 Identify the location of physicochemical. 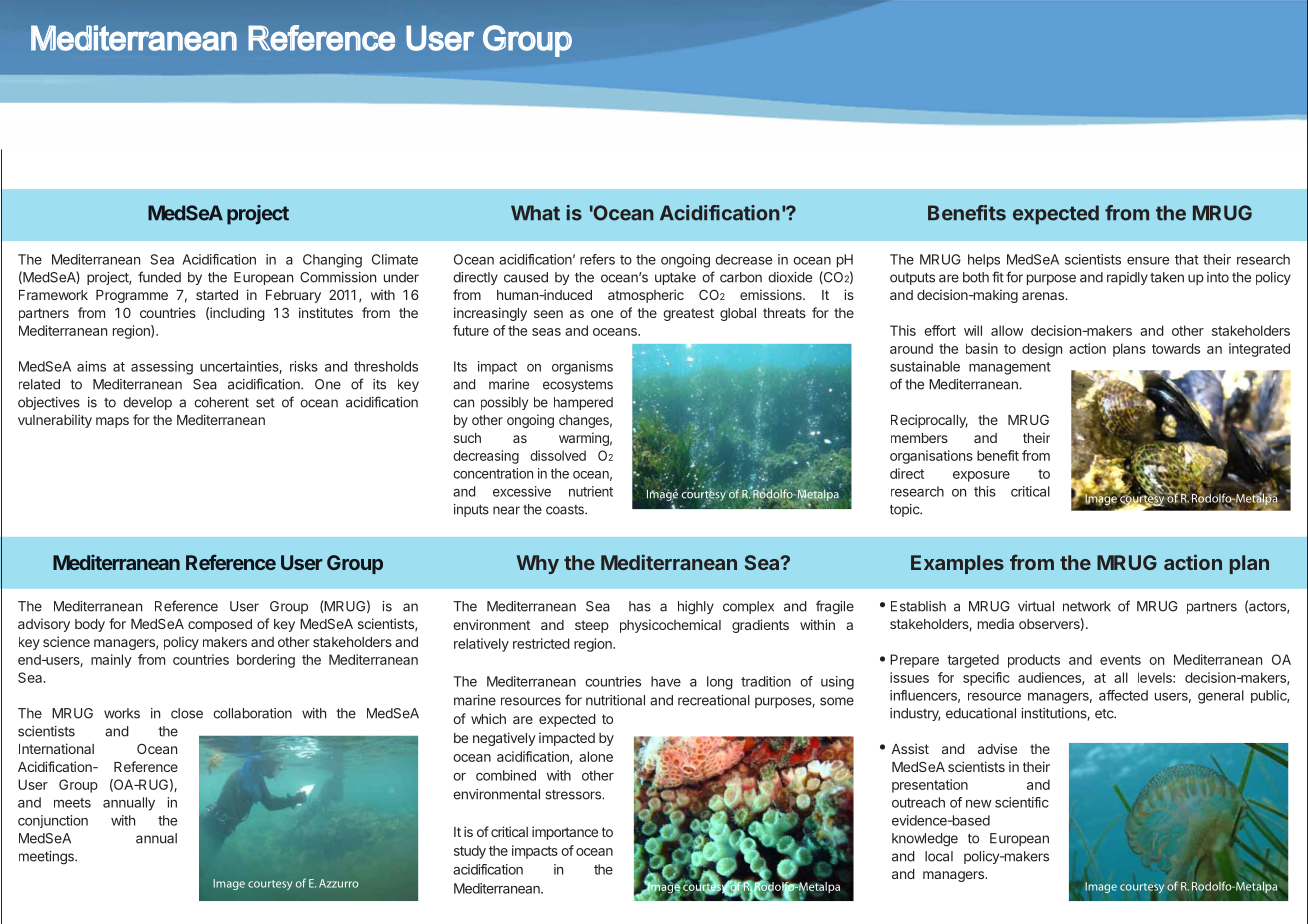
(670, 626).
